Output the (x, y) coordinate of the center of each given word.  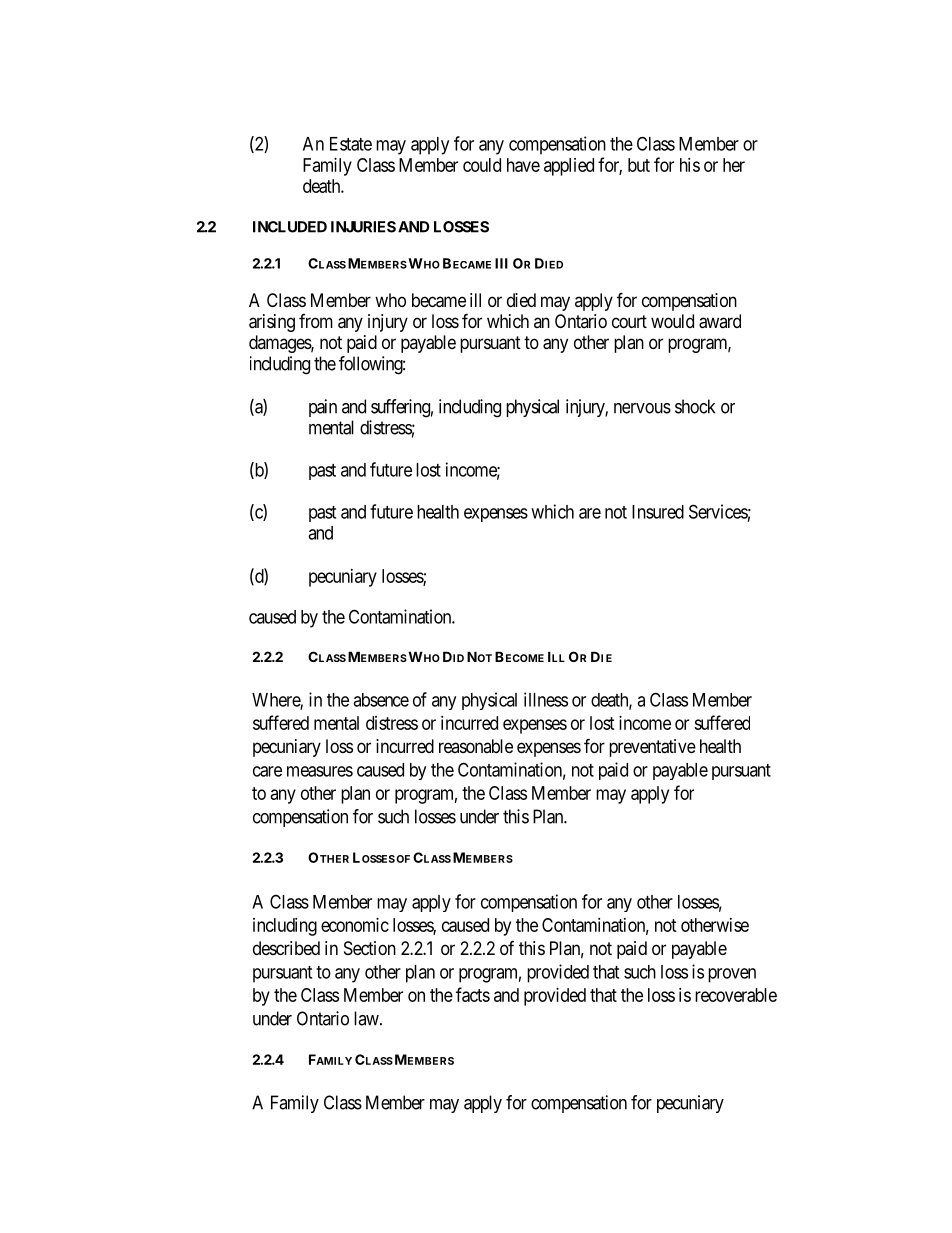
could (482, 165)
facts (473, 994)
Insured (658, 512)
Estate (351, 144)
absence (381, 700)
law (367, 1018)
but (639, 165)
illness (546, 699)
